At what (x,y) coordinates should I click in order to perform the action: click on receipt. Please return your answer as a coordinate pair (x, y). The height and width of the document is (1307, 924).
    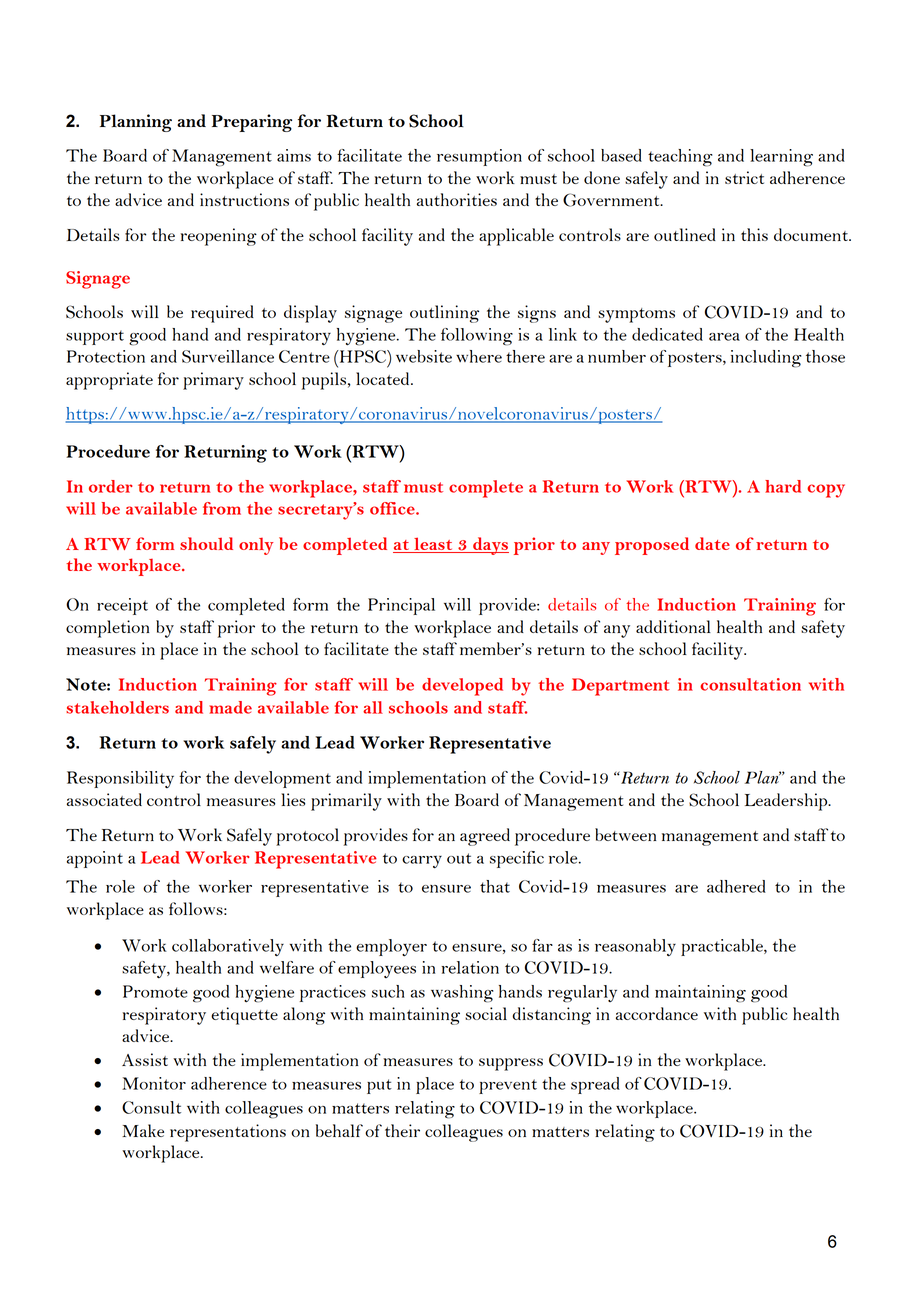
    Looking at the image, I should click on (122, 606).
